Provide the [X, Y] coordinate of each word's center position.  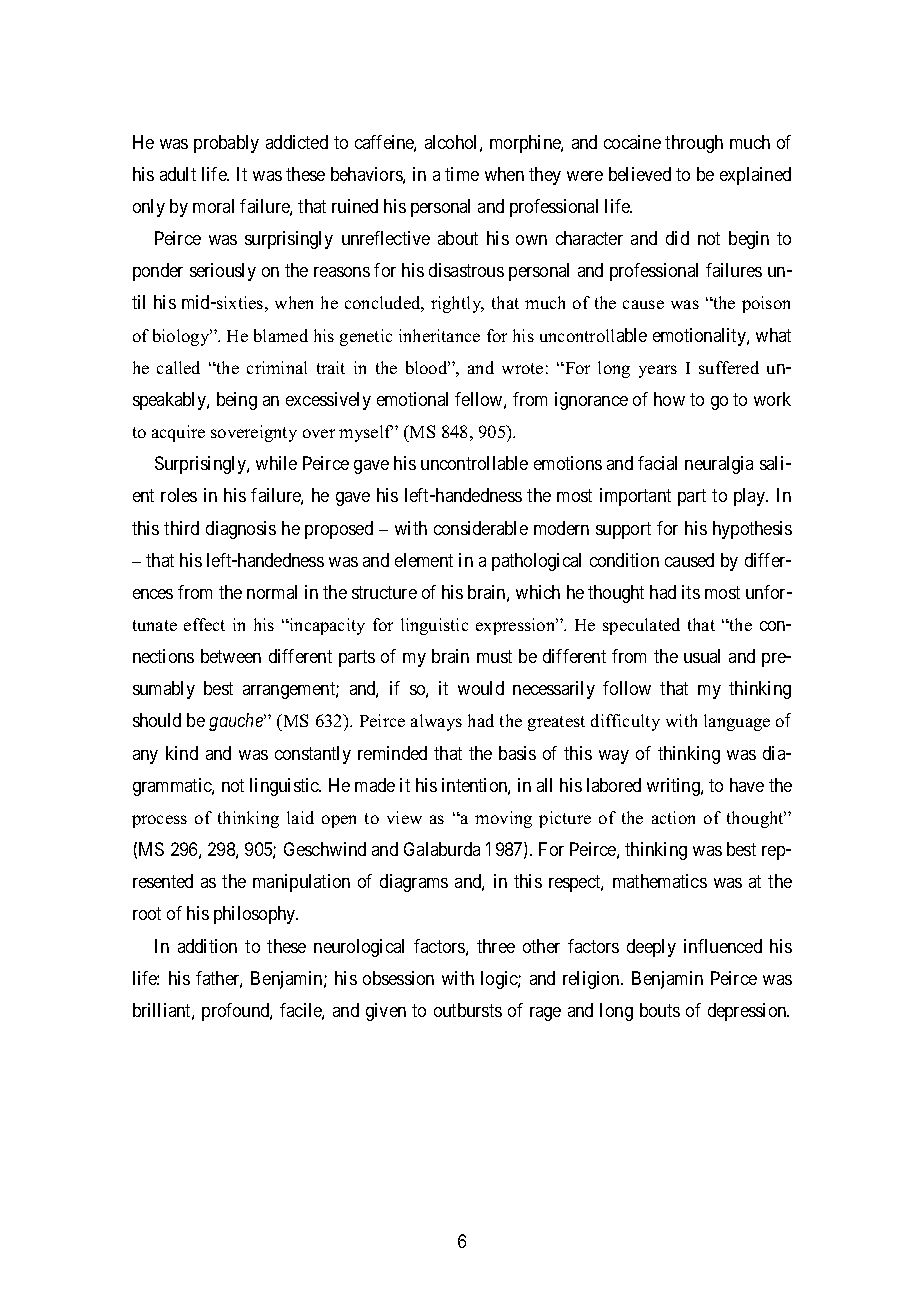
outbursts [468, 1010]
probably [226, 144]
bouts [660, 1010]
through [694, 144]
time [462, 174]
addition [207, 946]
